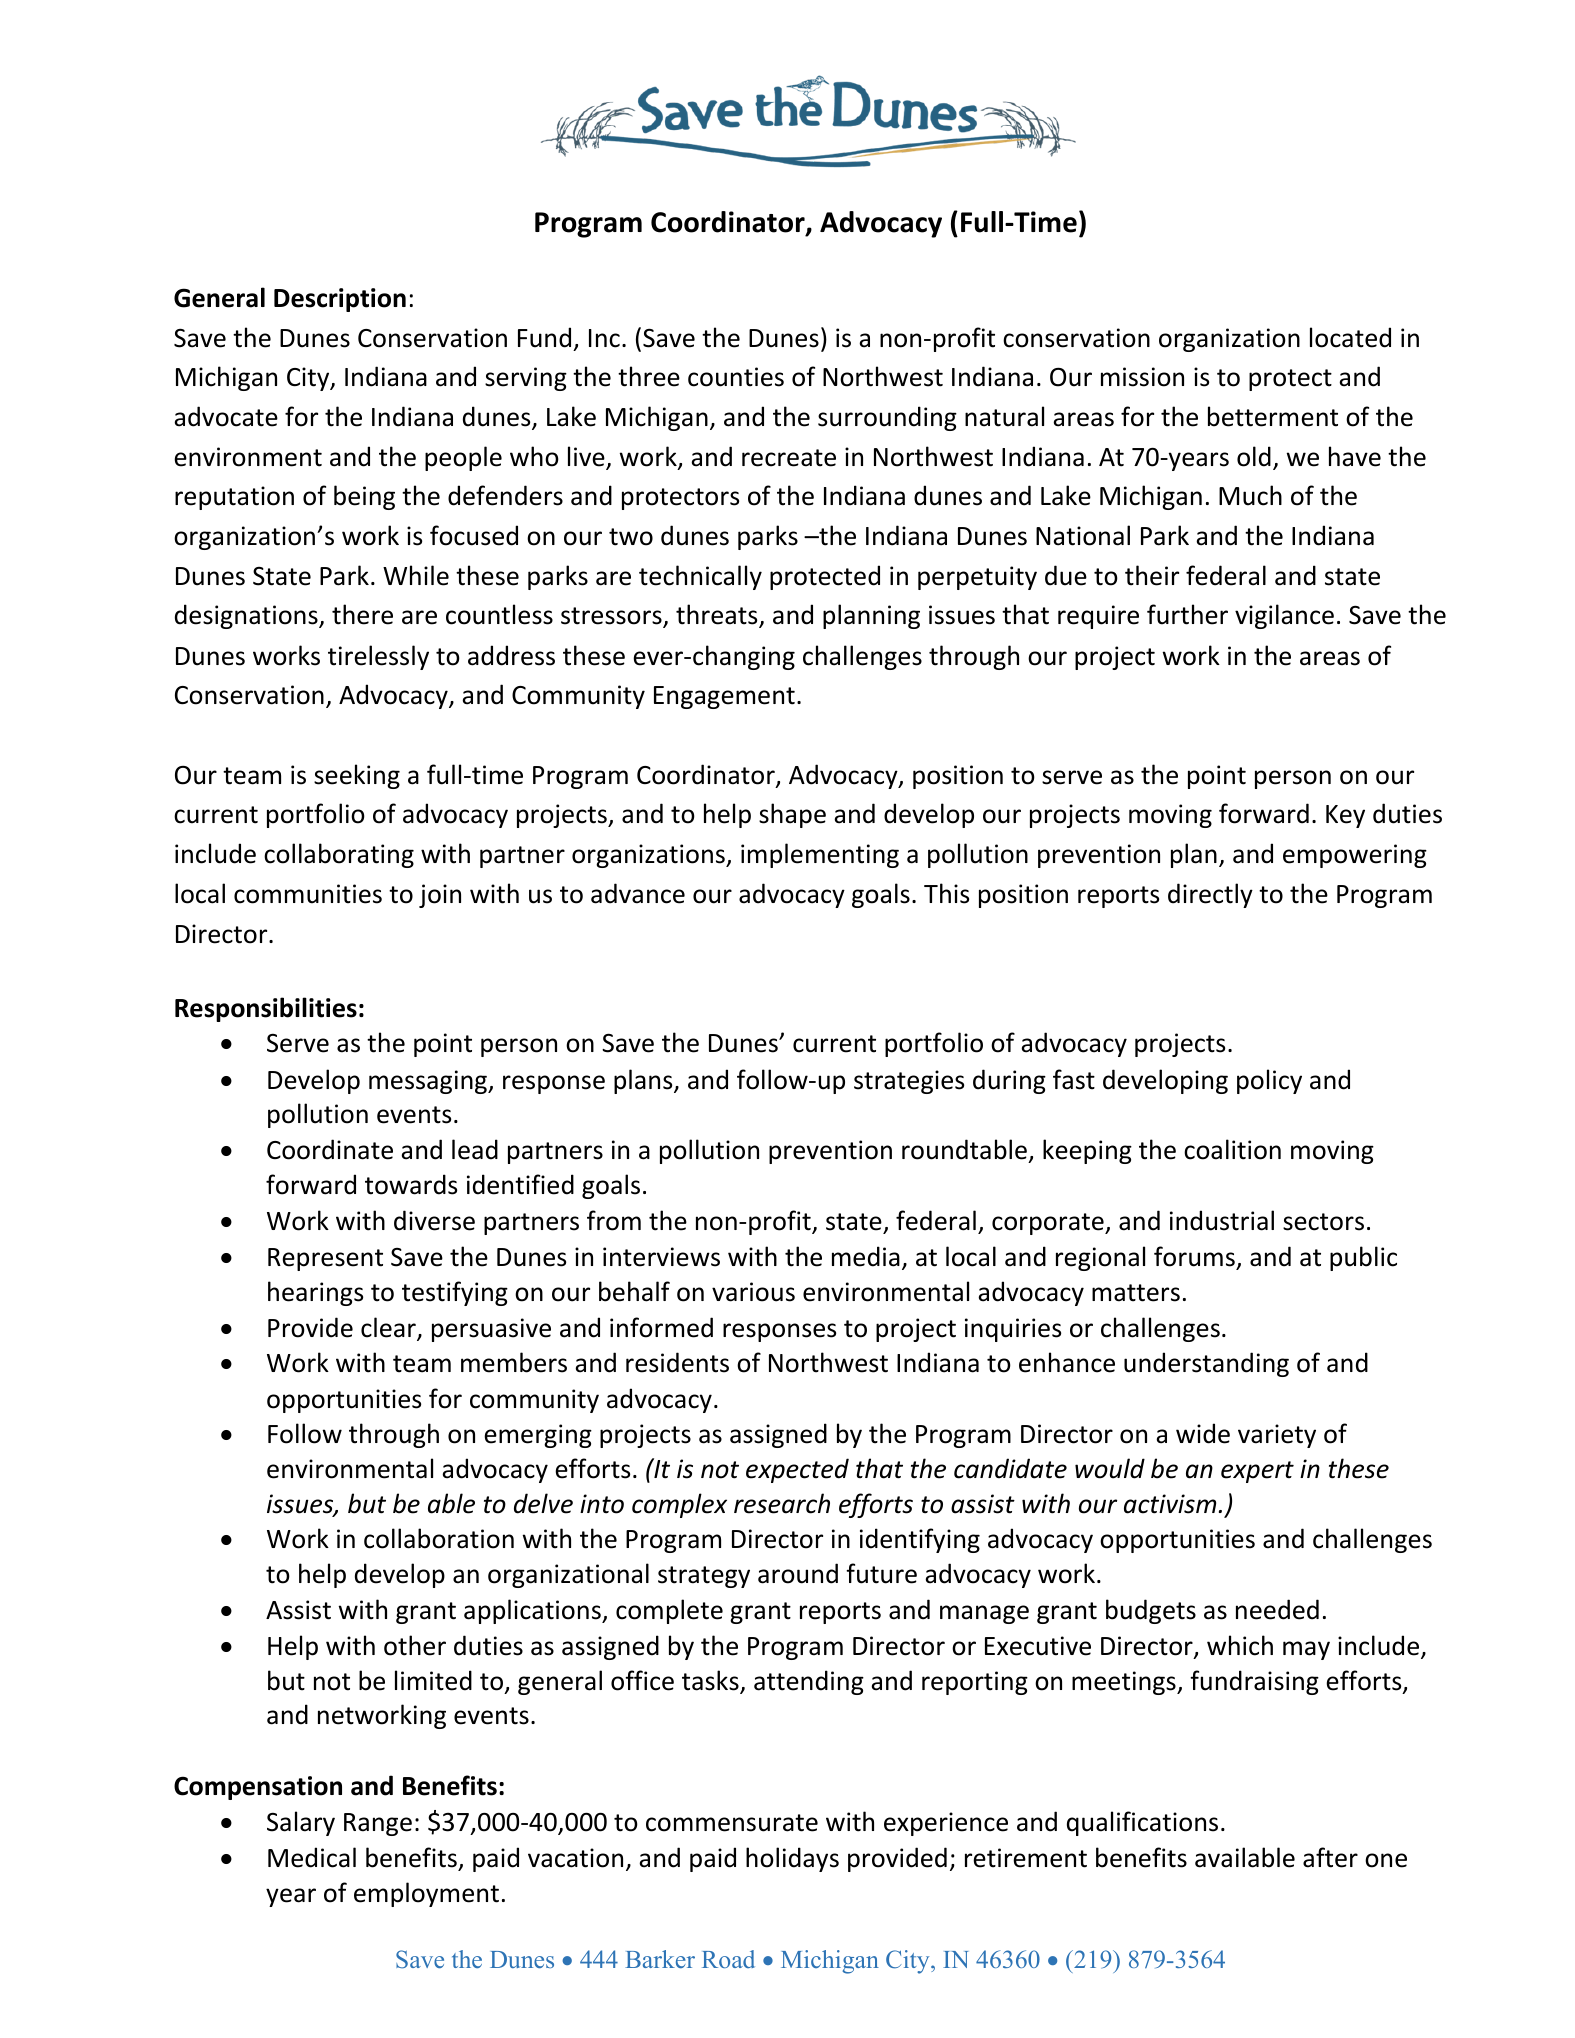 The width and height of the image is (1575, 2038). Describe the element at coordinates (724, 697) in the image. I see `Engagement` at that location.
